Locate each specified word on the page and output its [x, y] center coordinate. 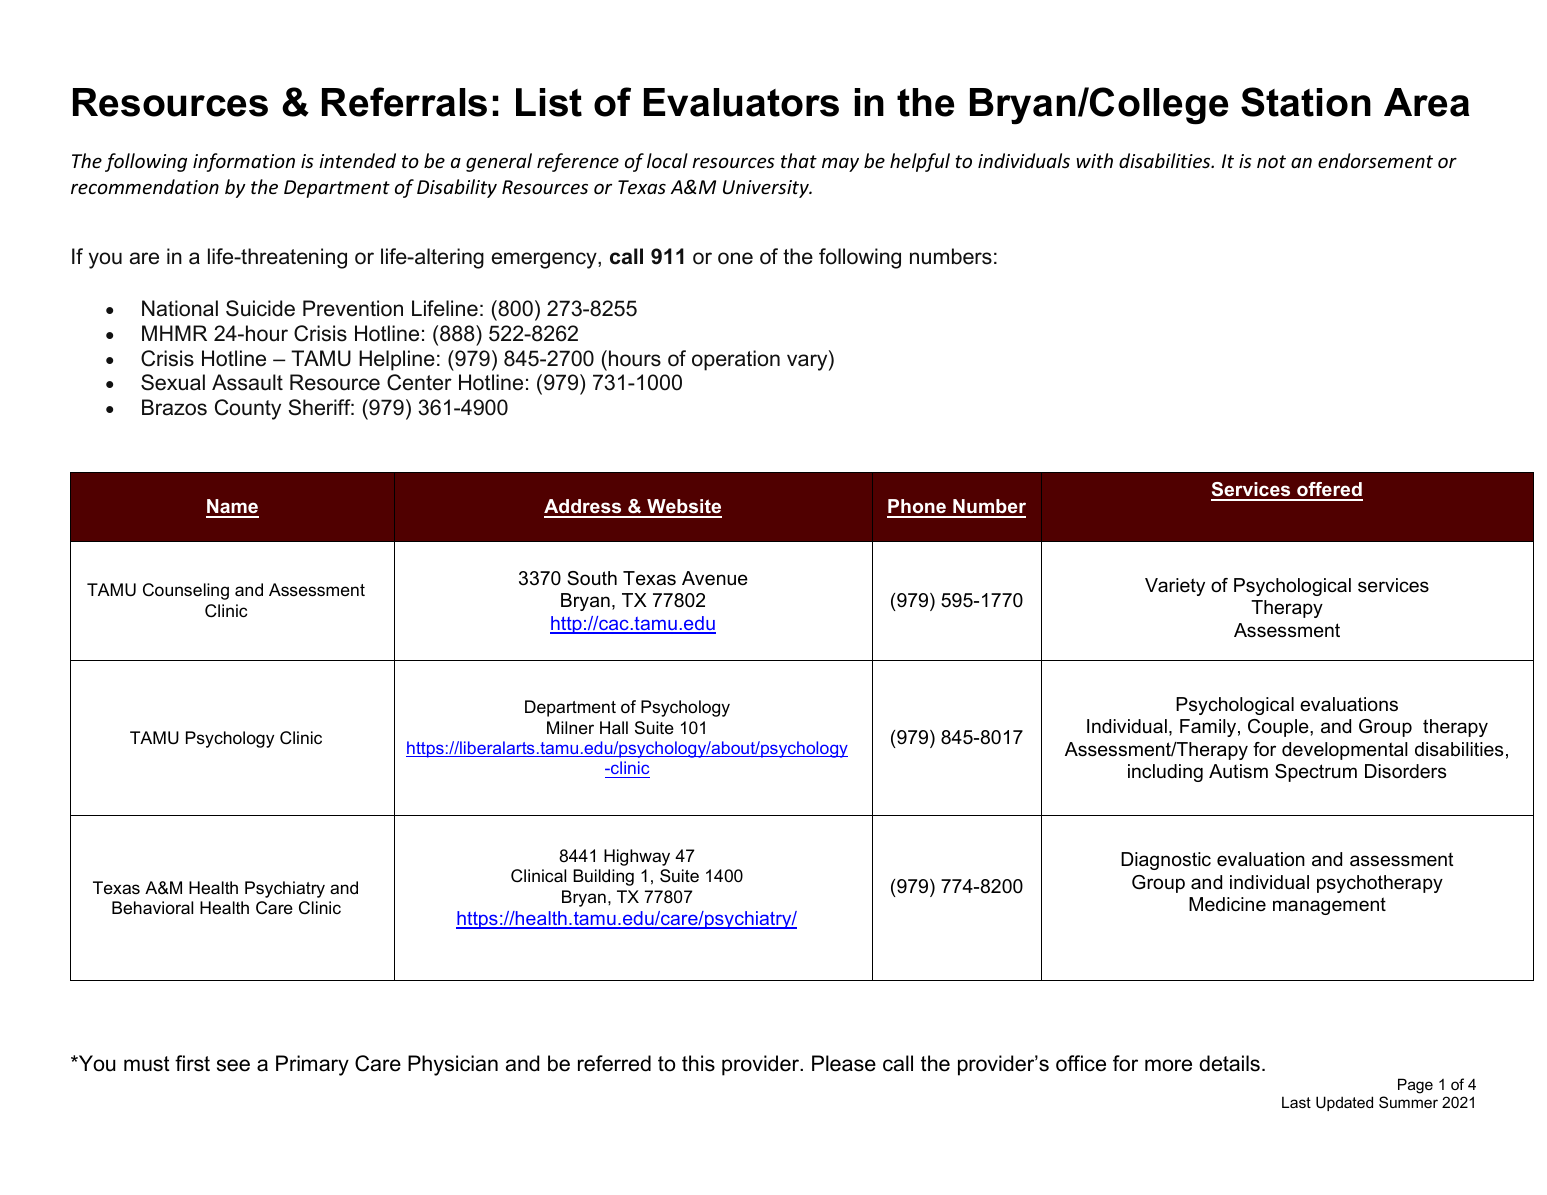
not [1271, 161]
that [799, 160]
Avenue [715, 578]
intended [357, 160]
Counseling [186, 591]
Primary [312, 1065]
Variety [1175, 587]
